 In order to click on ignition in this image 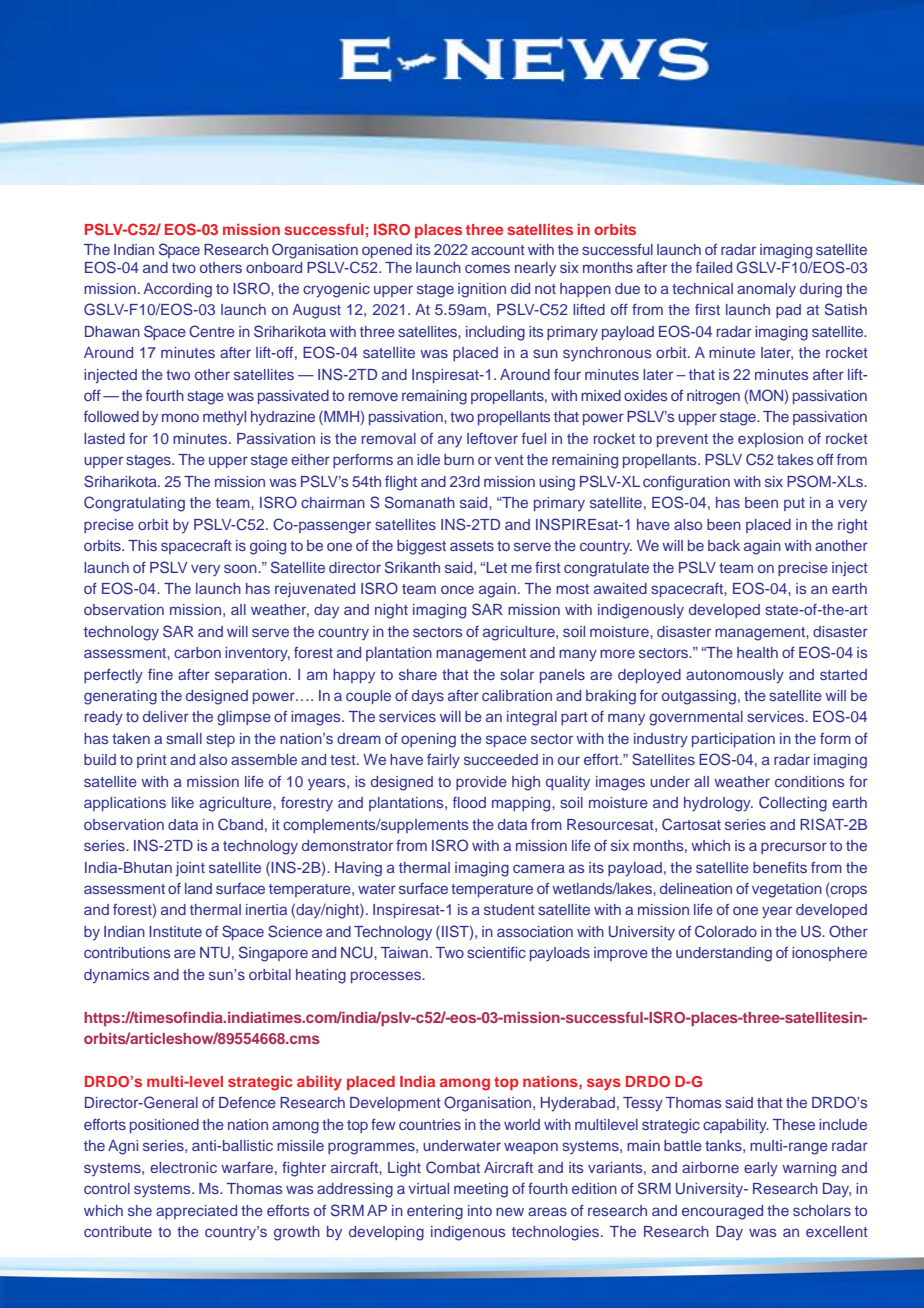, I will do `click(482, 290)`.
